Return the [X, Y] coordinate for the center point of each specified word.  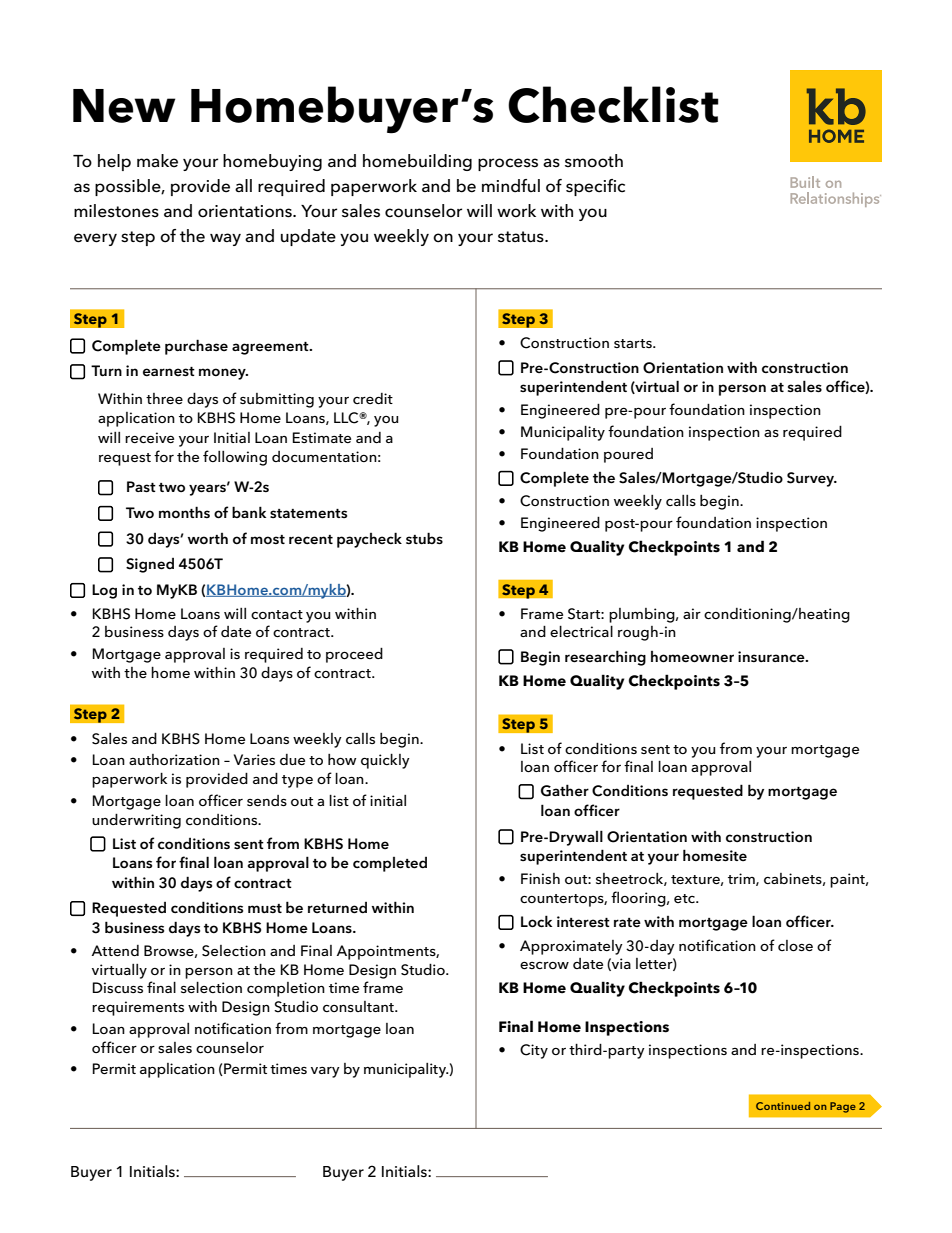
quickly [385, 761]
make [157, 161]
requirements [138, 1008]
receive [149, 437]
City [534, 1051]
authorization [174, 759]
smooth [594, 161]
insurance [772, 657]
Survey [811, 479]
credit [373, 398]
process [508, 164]
